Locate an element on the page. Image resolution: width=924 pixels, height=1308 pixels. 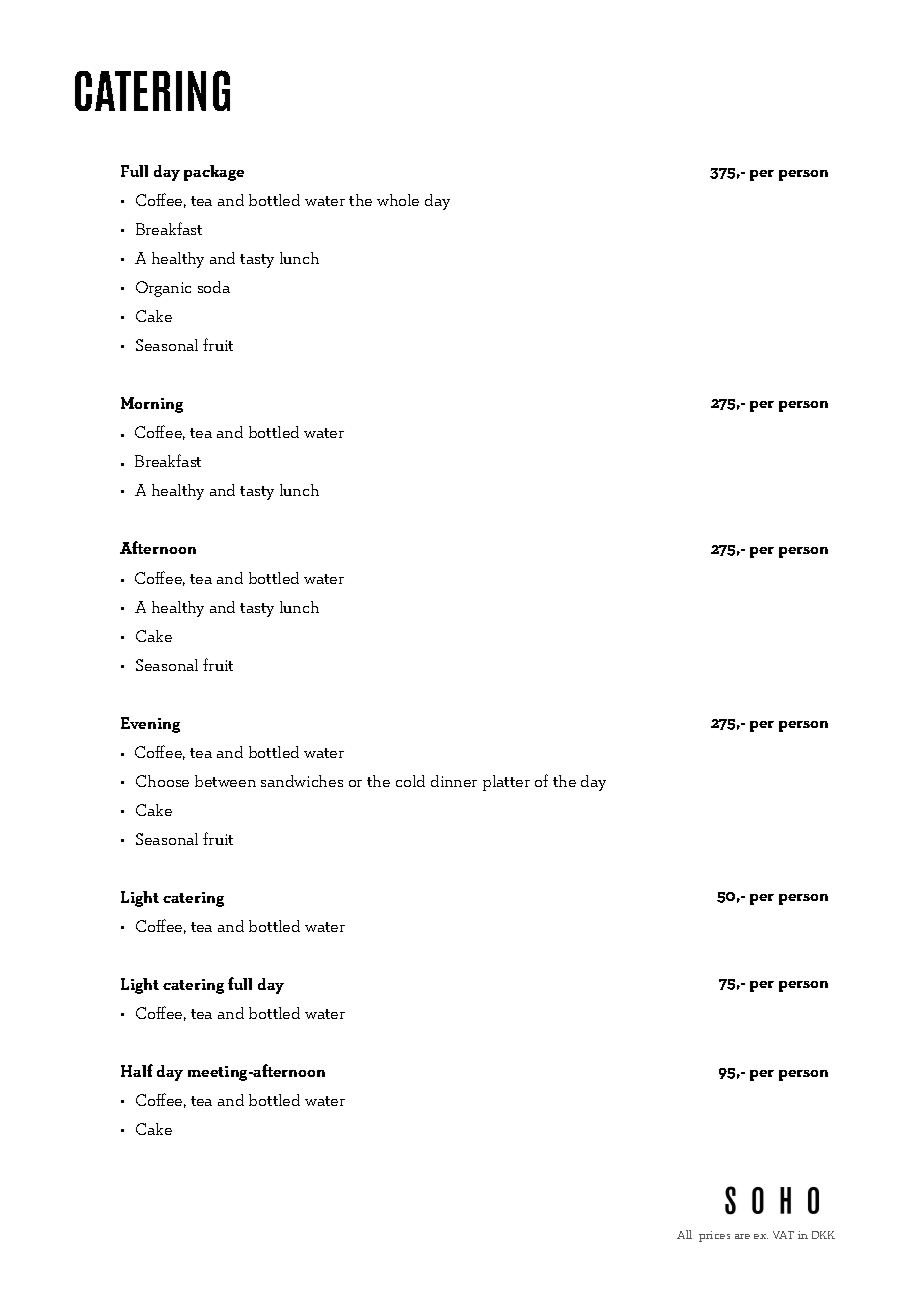
Evening is located at coordinates (150, 725).
